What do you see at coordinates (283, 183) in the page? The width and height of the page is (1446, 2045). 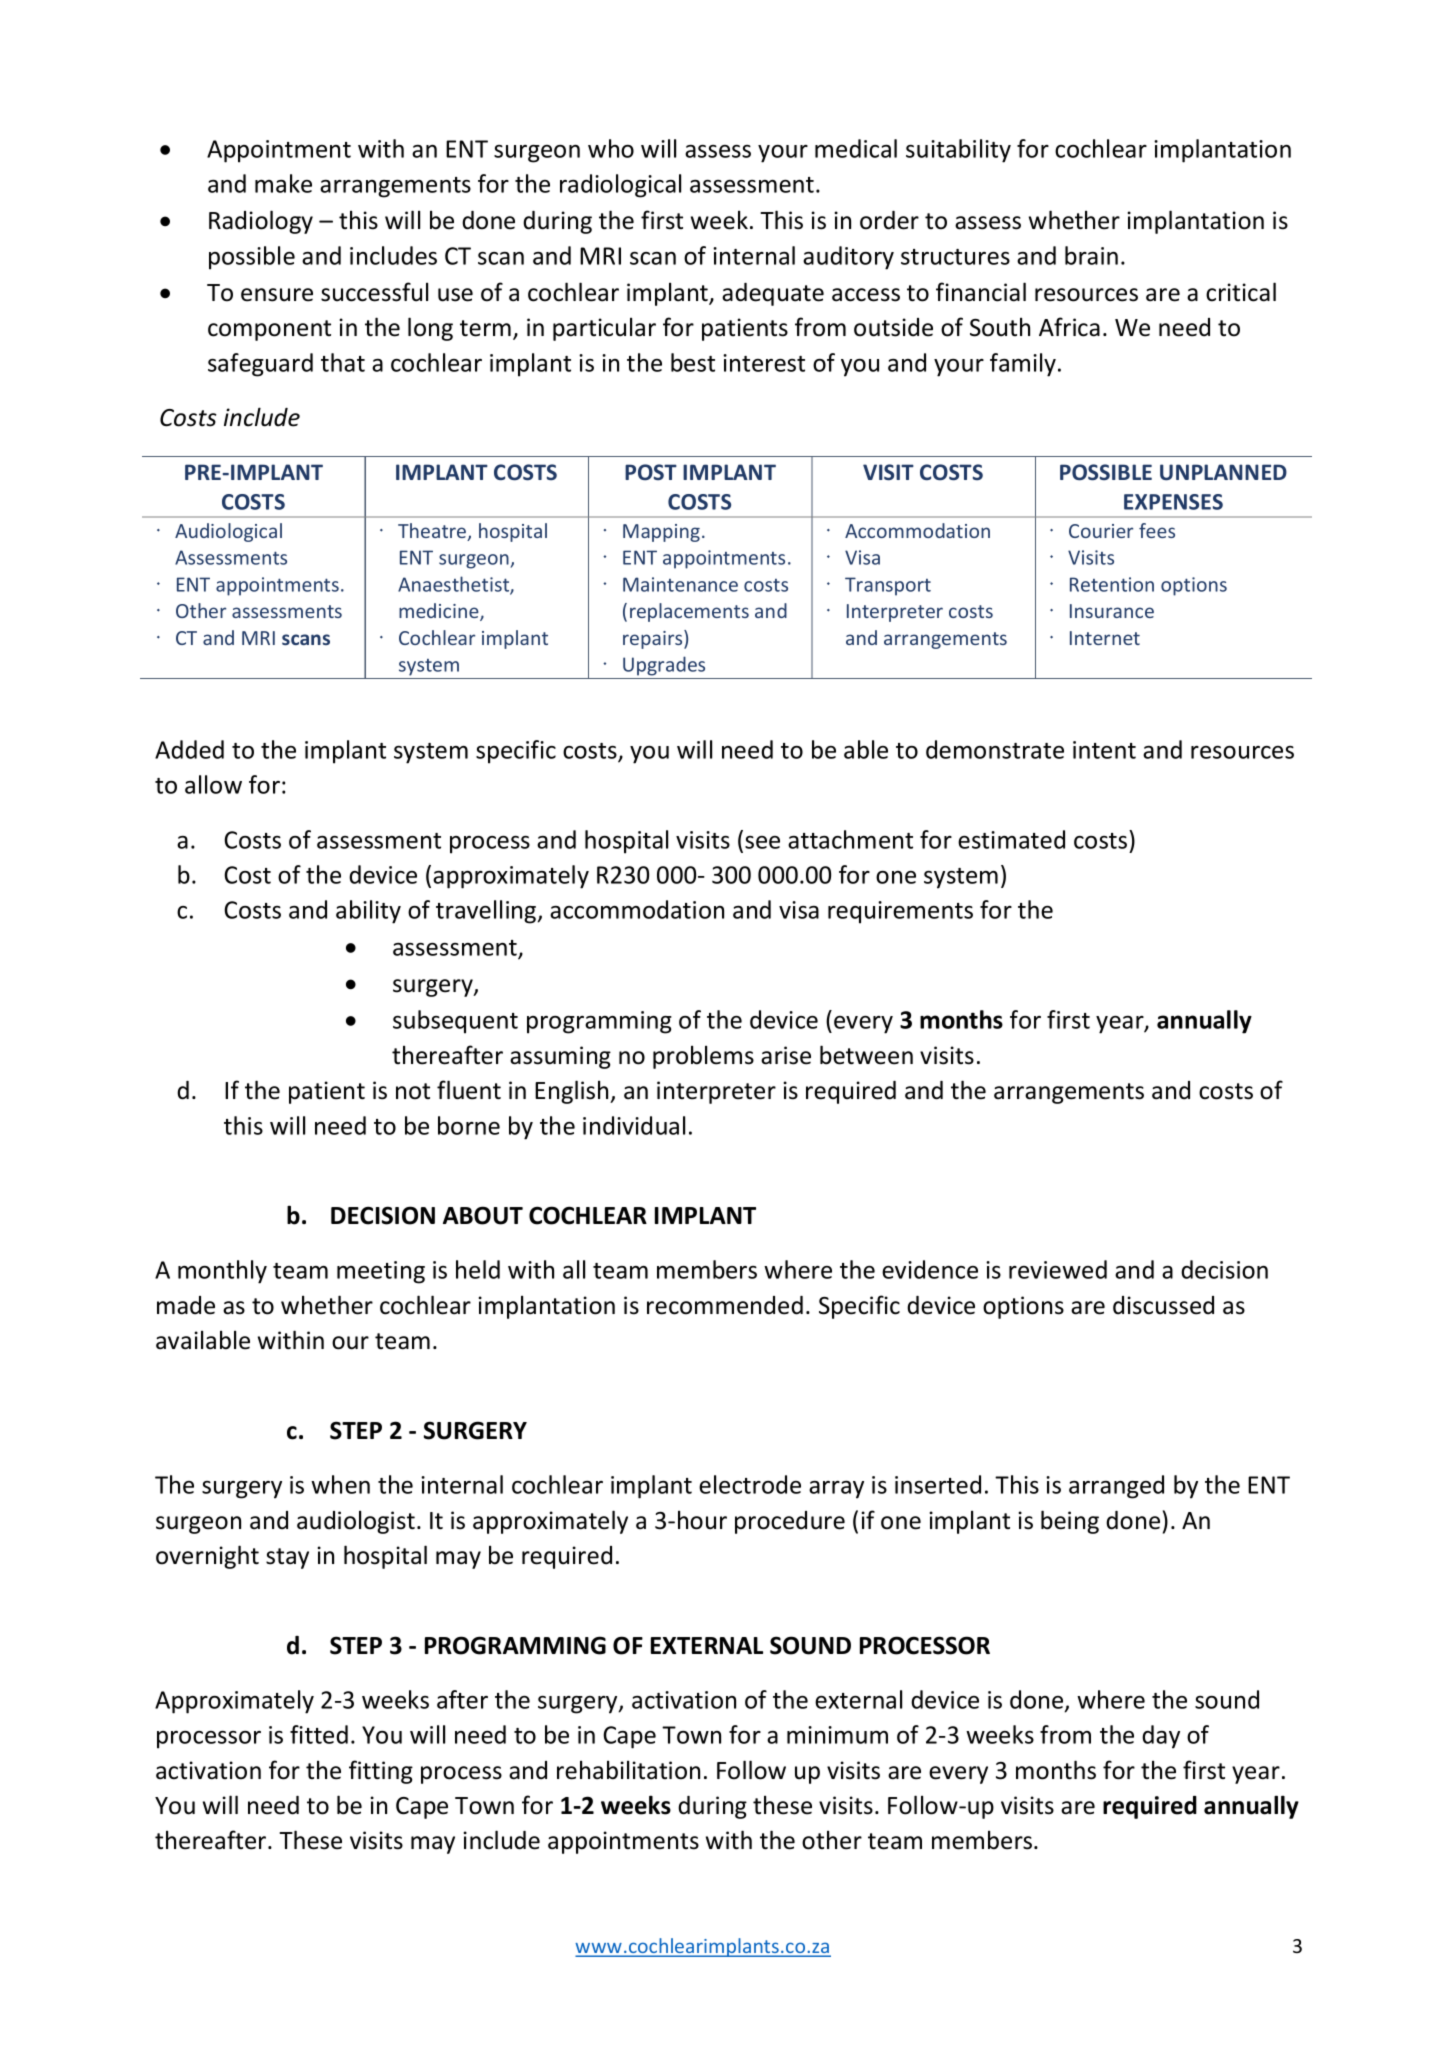 I see `make` at bounding box center [283, 183].
